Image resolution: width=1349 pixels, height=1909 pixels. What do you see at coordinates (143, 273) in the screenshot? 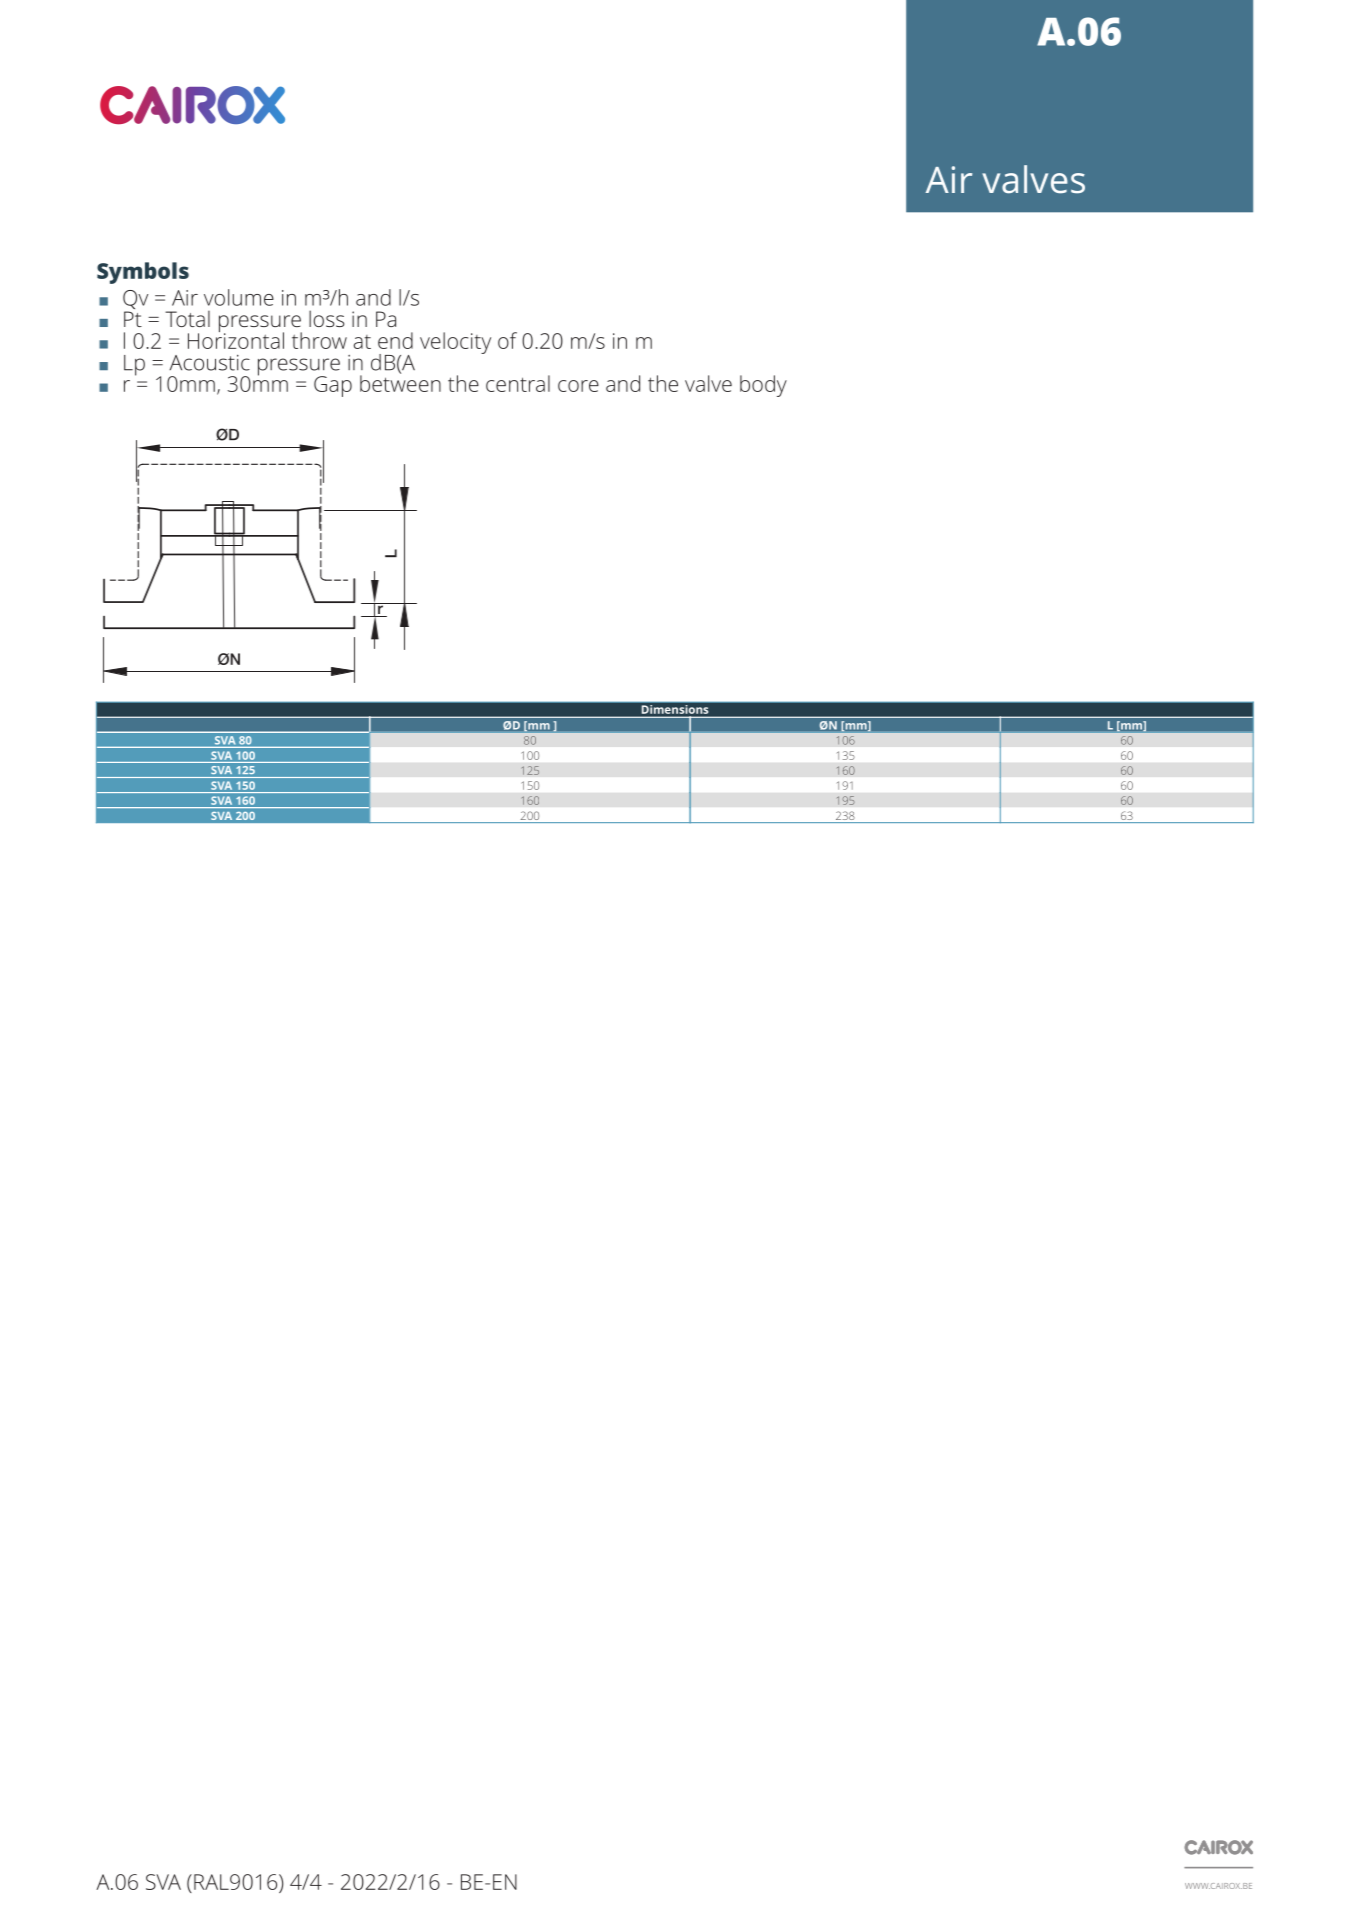
I see `Symbols` at bounding box center [143, 273].
